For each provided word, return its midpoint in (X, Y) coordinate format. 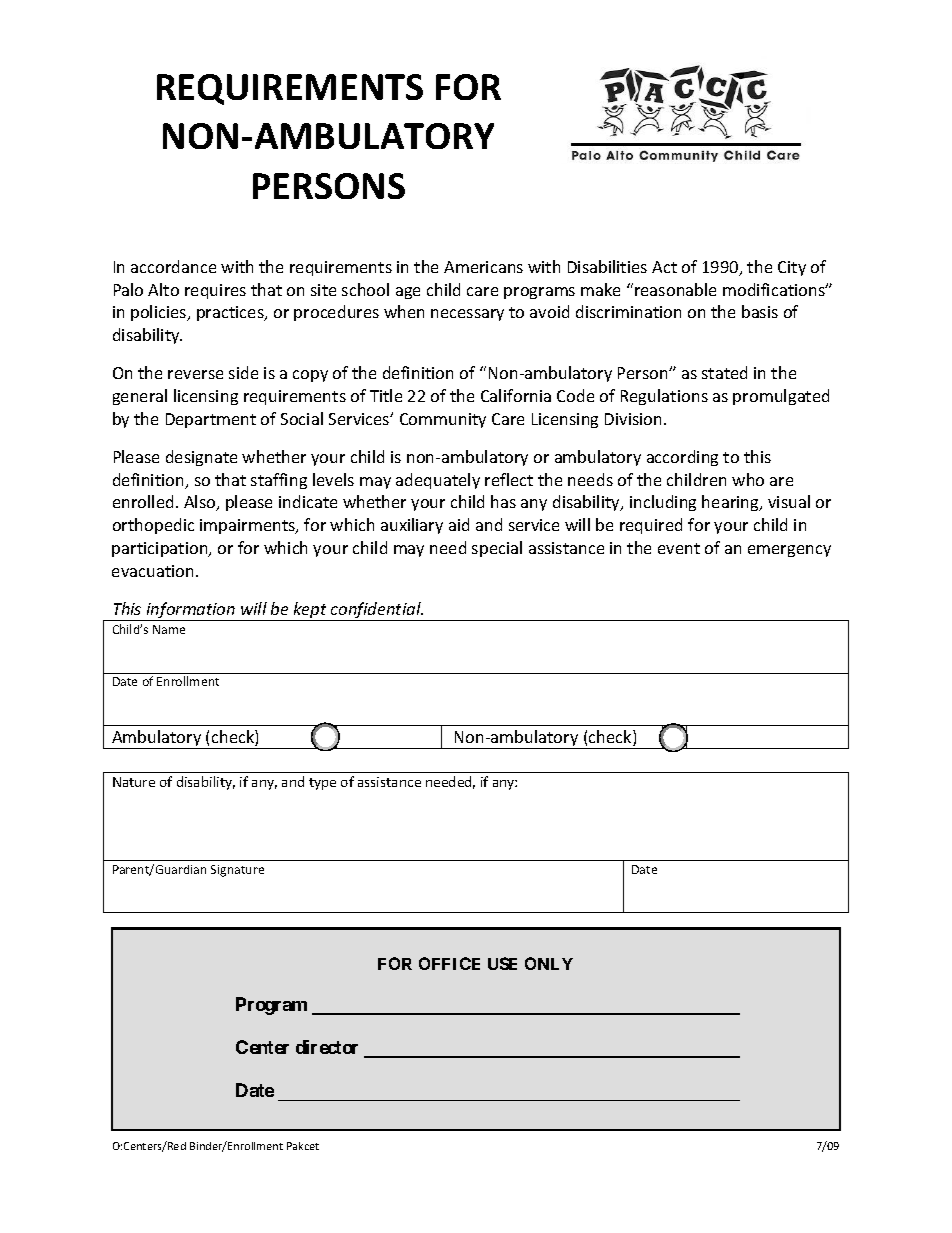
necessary (467, 315)
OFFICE (449, 963)
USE (502, 963)
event (679, 548)
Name (169, 629)
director (327, 1047)
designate (201, 458)
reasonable (675, 289)
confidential (376, 611)
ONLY (549, 963)
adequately (438, 481)
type (322, 784)
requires (215, 291)
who (748, 479)
